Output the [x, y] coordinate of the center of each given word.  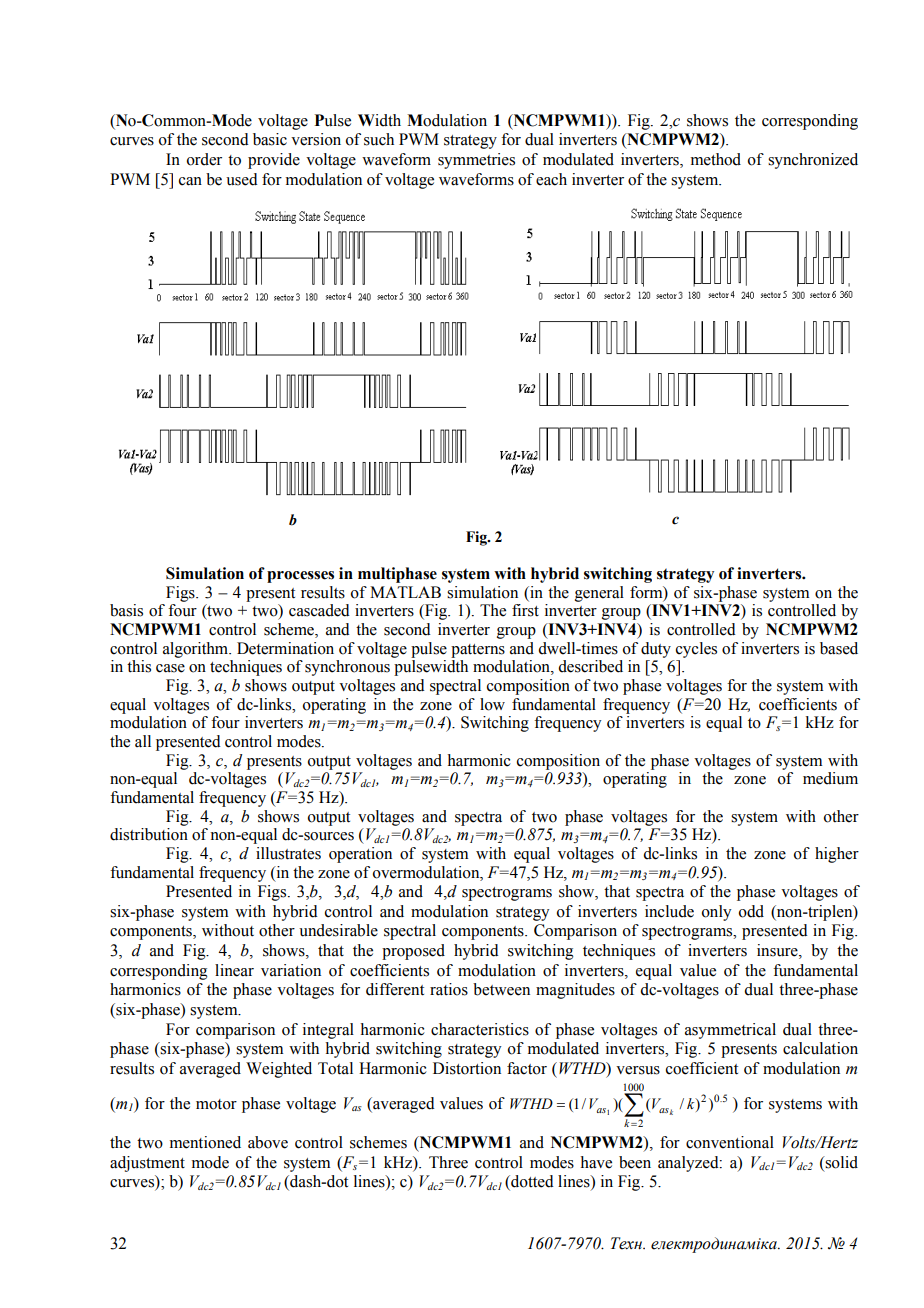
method [716, 159]
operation [360, 855]
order [204, 159]
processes [300, 577]
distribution [149, 834]
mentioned [205, 1142]
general [599, 594]
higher [837, 855]
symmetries [476, 161]
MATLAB [405, 592]
